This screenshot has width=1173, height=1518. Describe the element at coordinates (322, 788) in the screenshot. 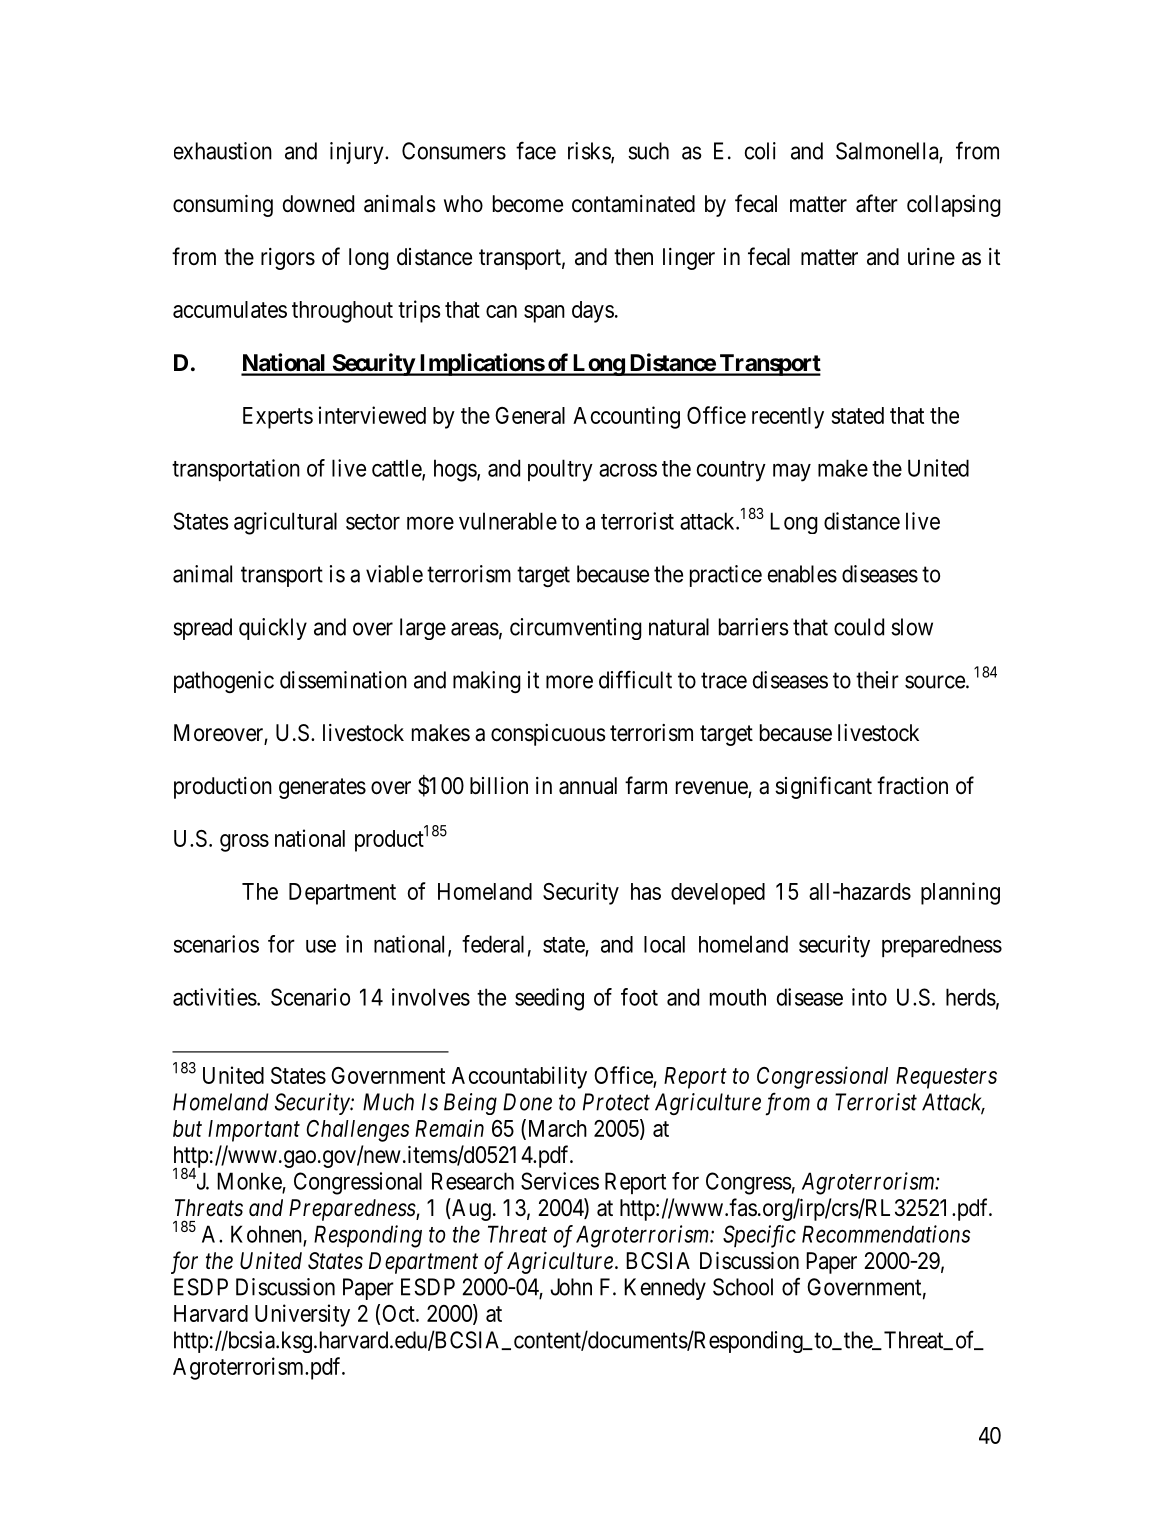

I see `generates` at that location.
